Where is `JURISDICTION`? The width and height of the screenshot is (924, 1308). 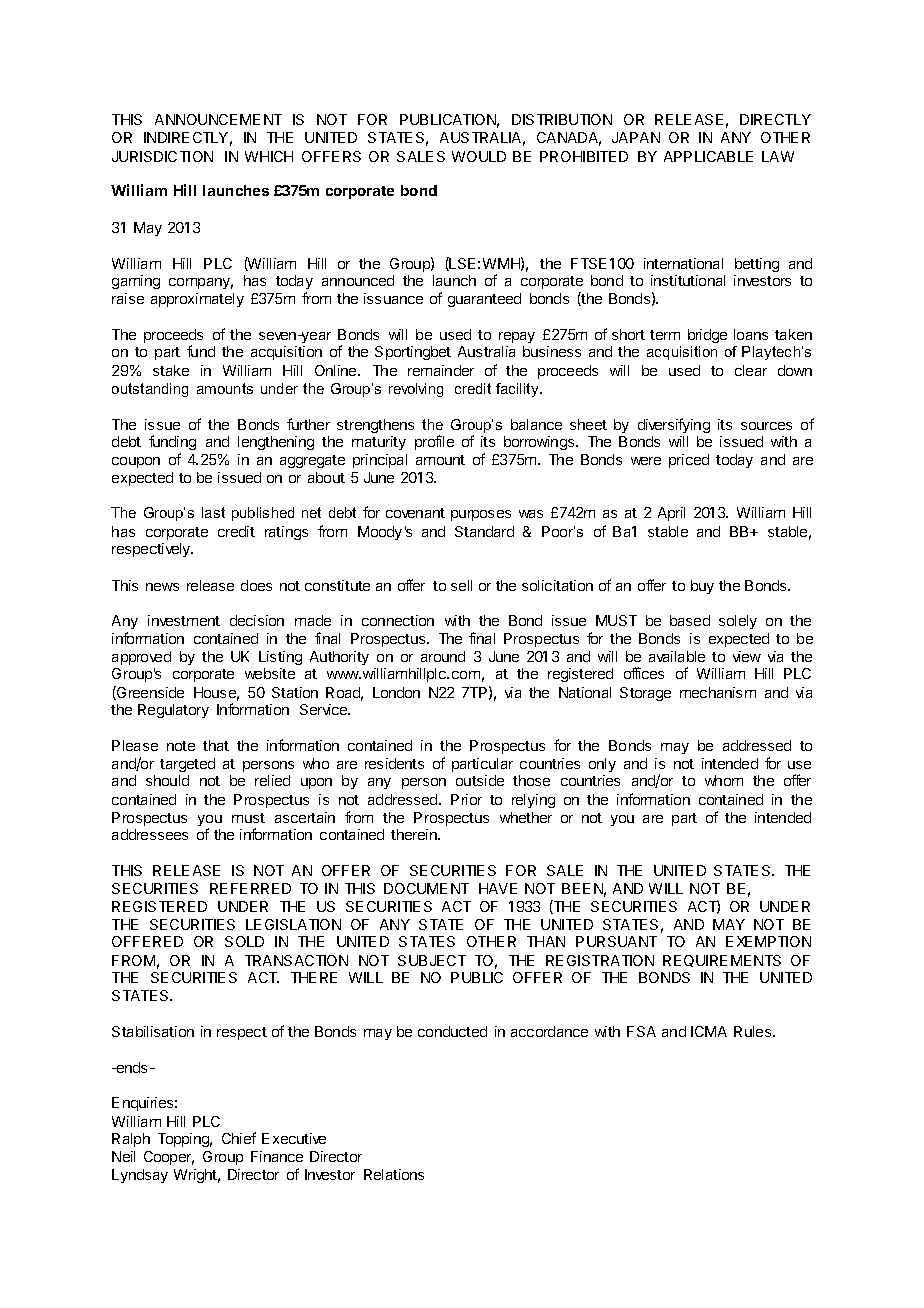 JURISDICTION is located at coordinates (162, 156).
